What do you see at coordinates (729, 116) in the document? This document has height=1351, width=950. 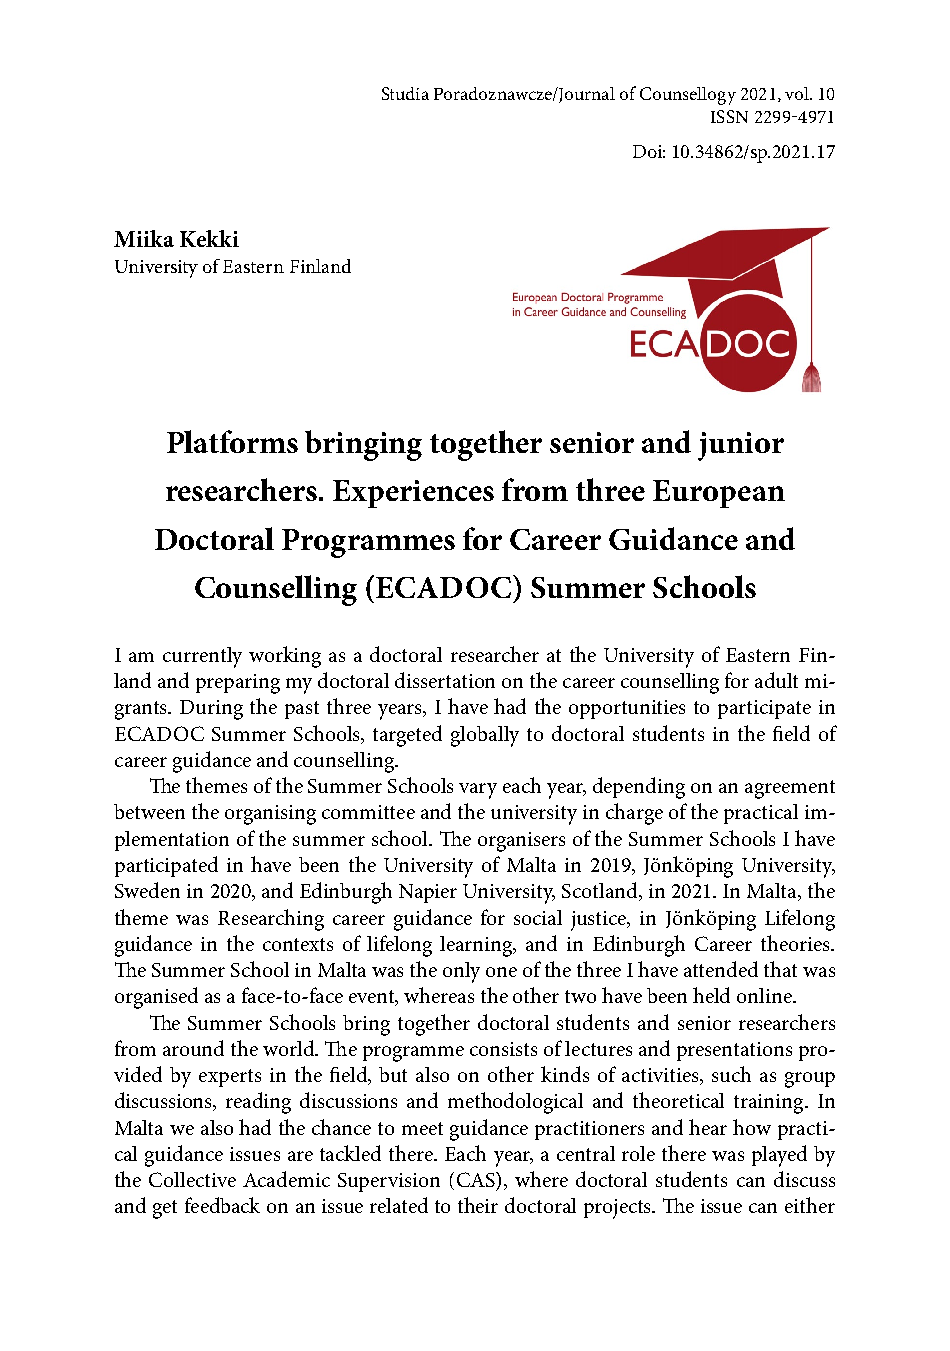 I see `ISSN` at bounding box center [729, 116].
